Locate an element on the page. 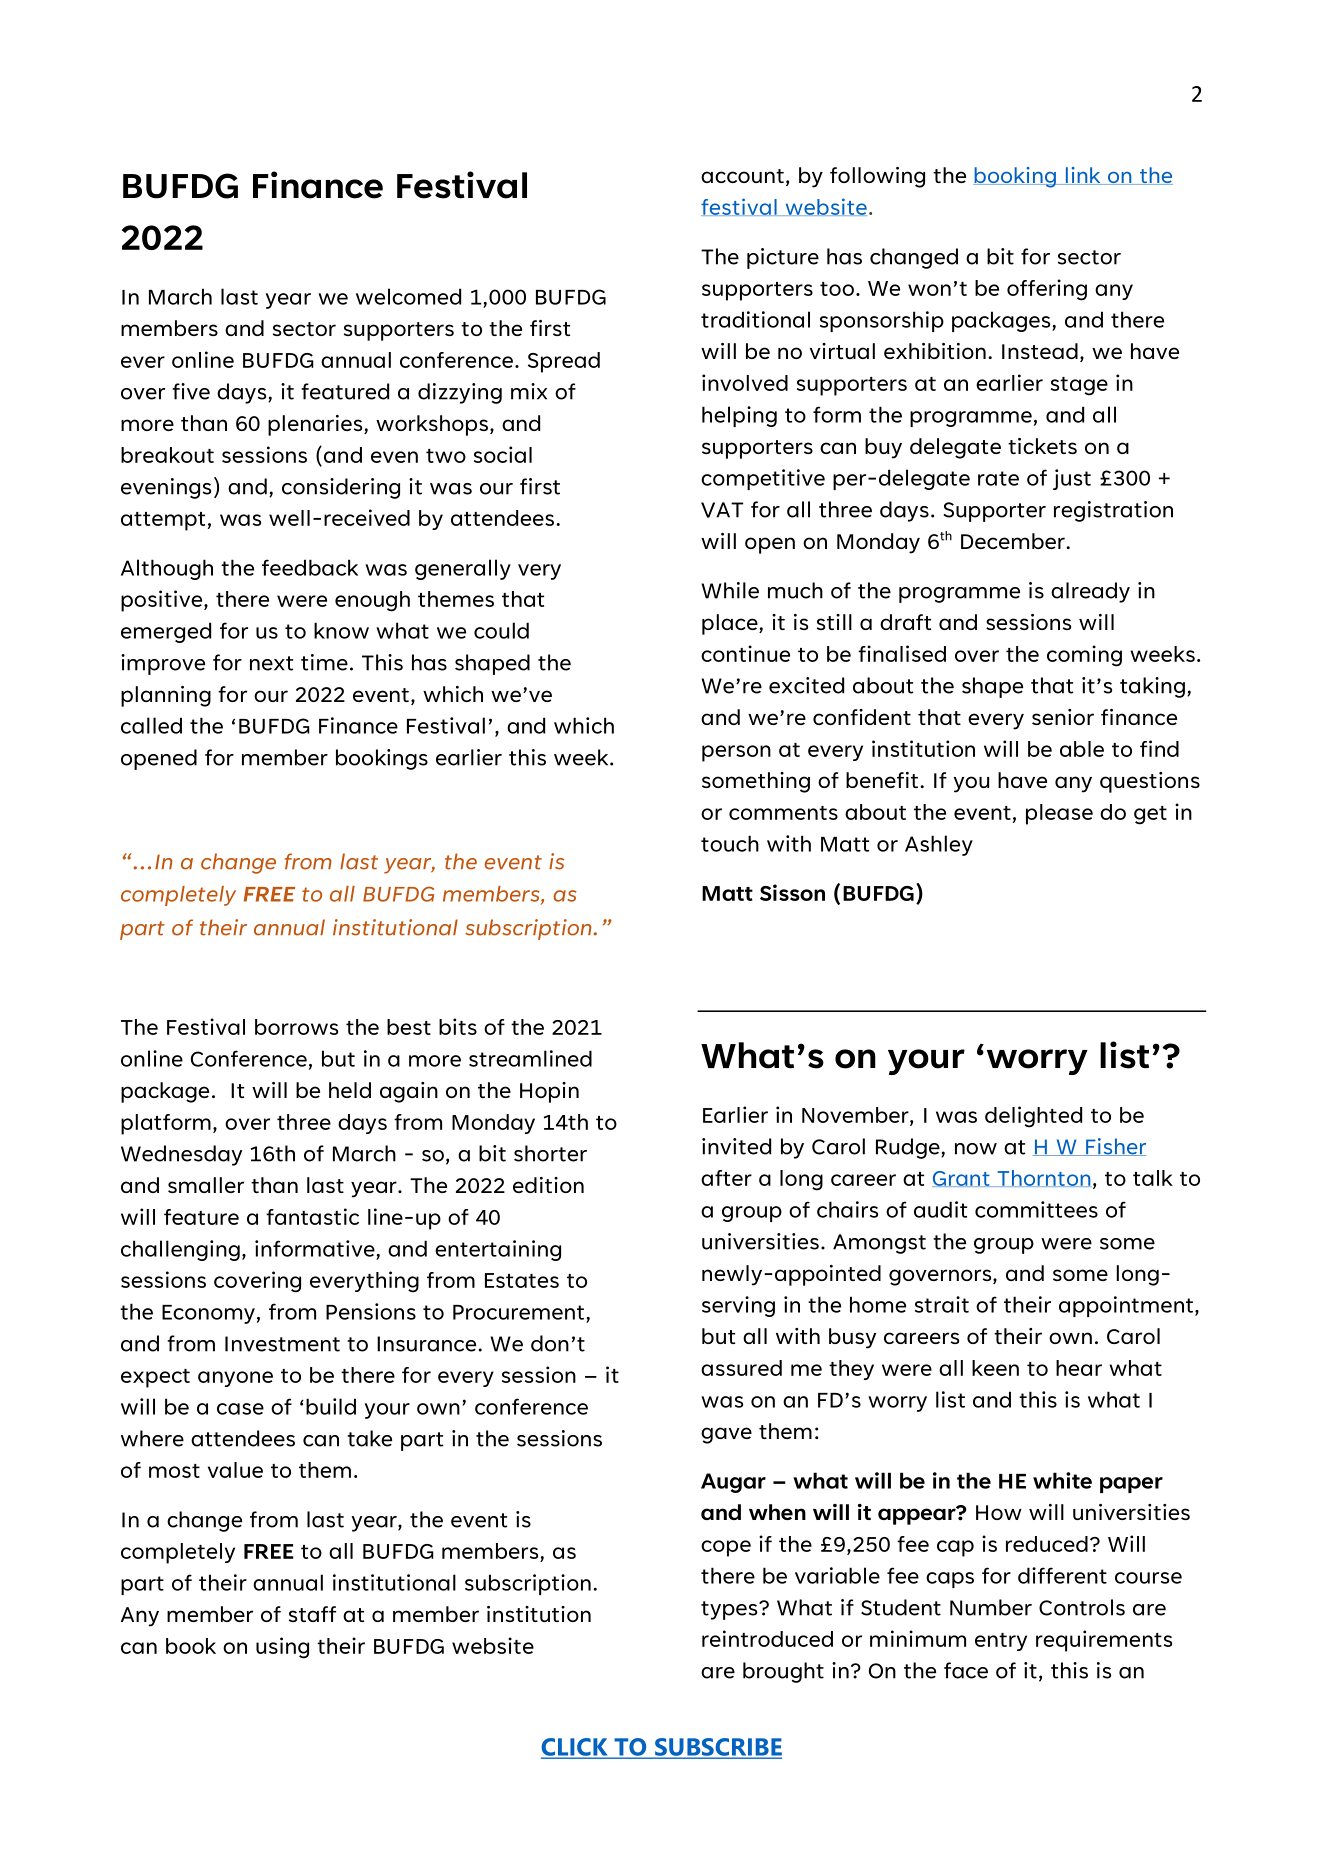  after is located at coordinates (726, 1178).
